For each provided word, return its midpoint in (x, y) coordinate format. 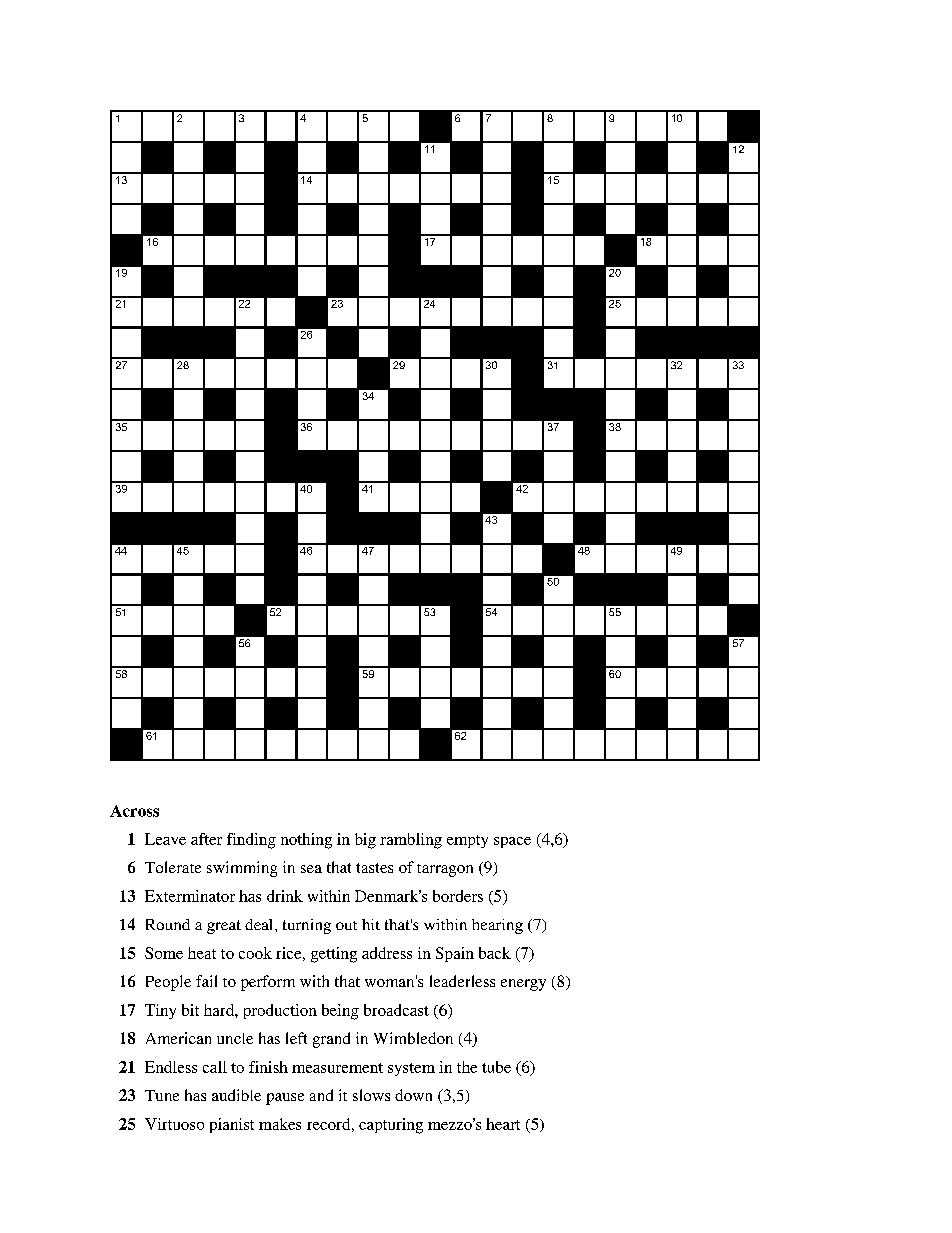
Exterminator (190, 896)
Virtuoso (174, 1124)
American (178, 1038)
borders (458, 896)
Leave (165, 839)
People (168, 983)
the (467, 1067)
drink (285, 896)
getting (334, 955)
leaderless (462, 981)
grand (331, 1040)
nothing (306, 841)
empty (467, 841)
